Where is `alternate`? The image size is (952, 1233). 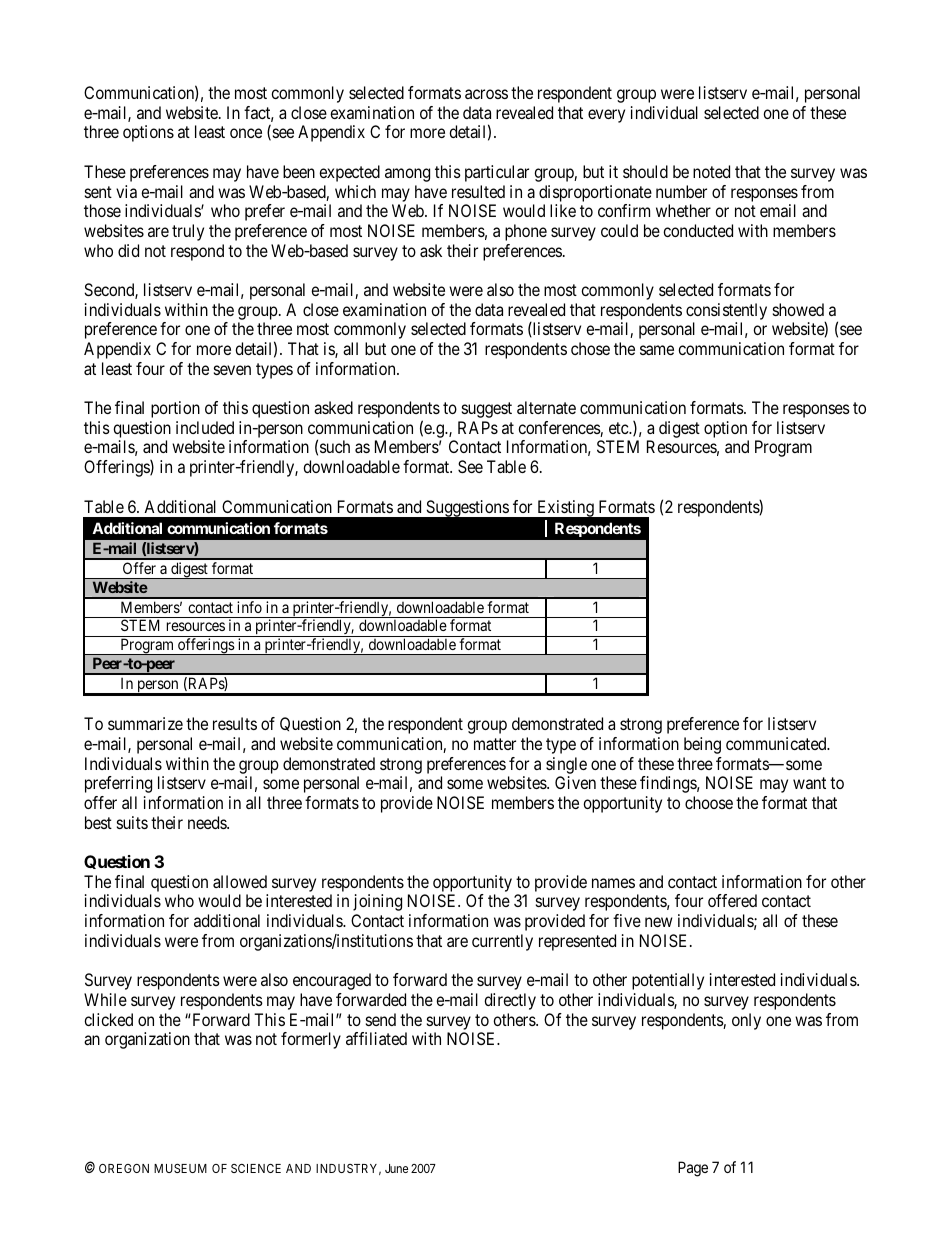 alternate is located at coordinates (546, 407).
